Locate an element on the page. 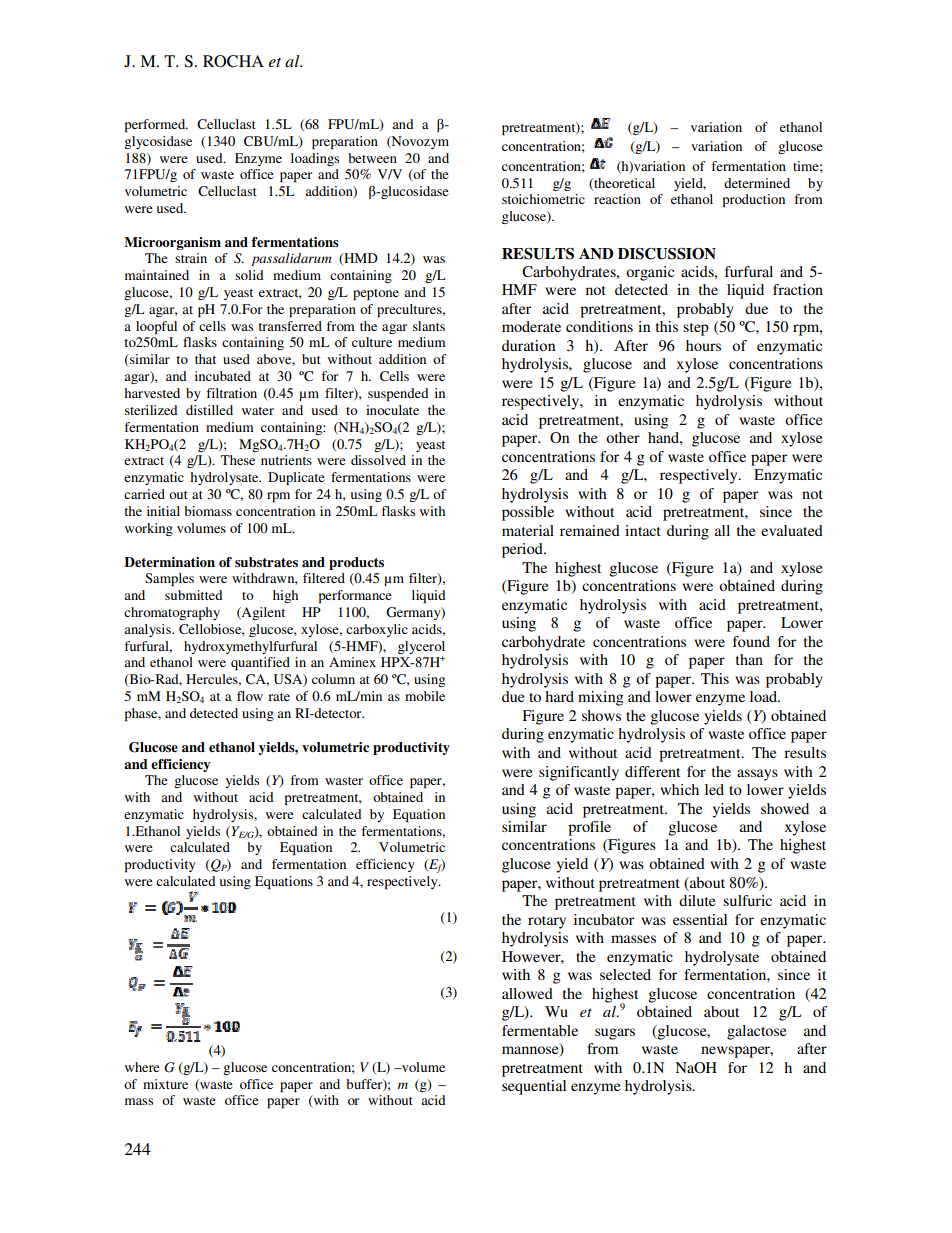  submitted is located at coordinates (194, 595).
